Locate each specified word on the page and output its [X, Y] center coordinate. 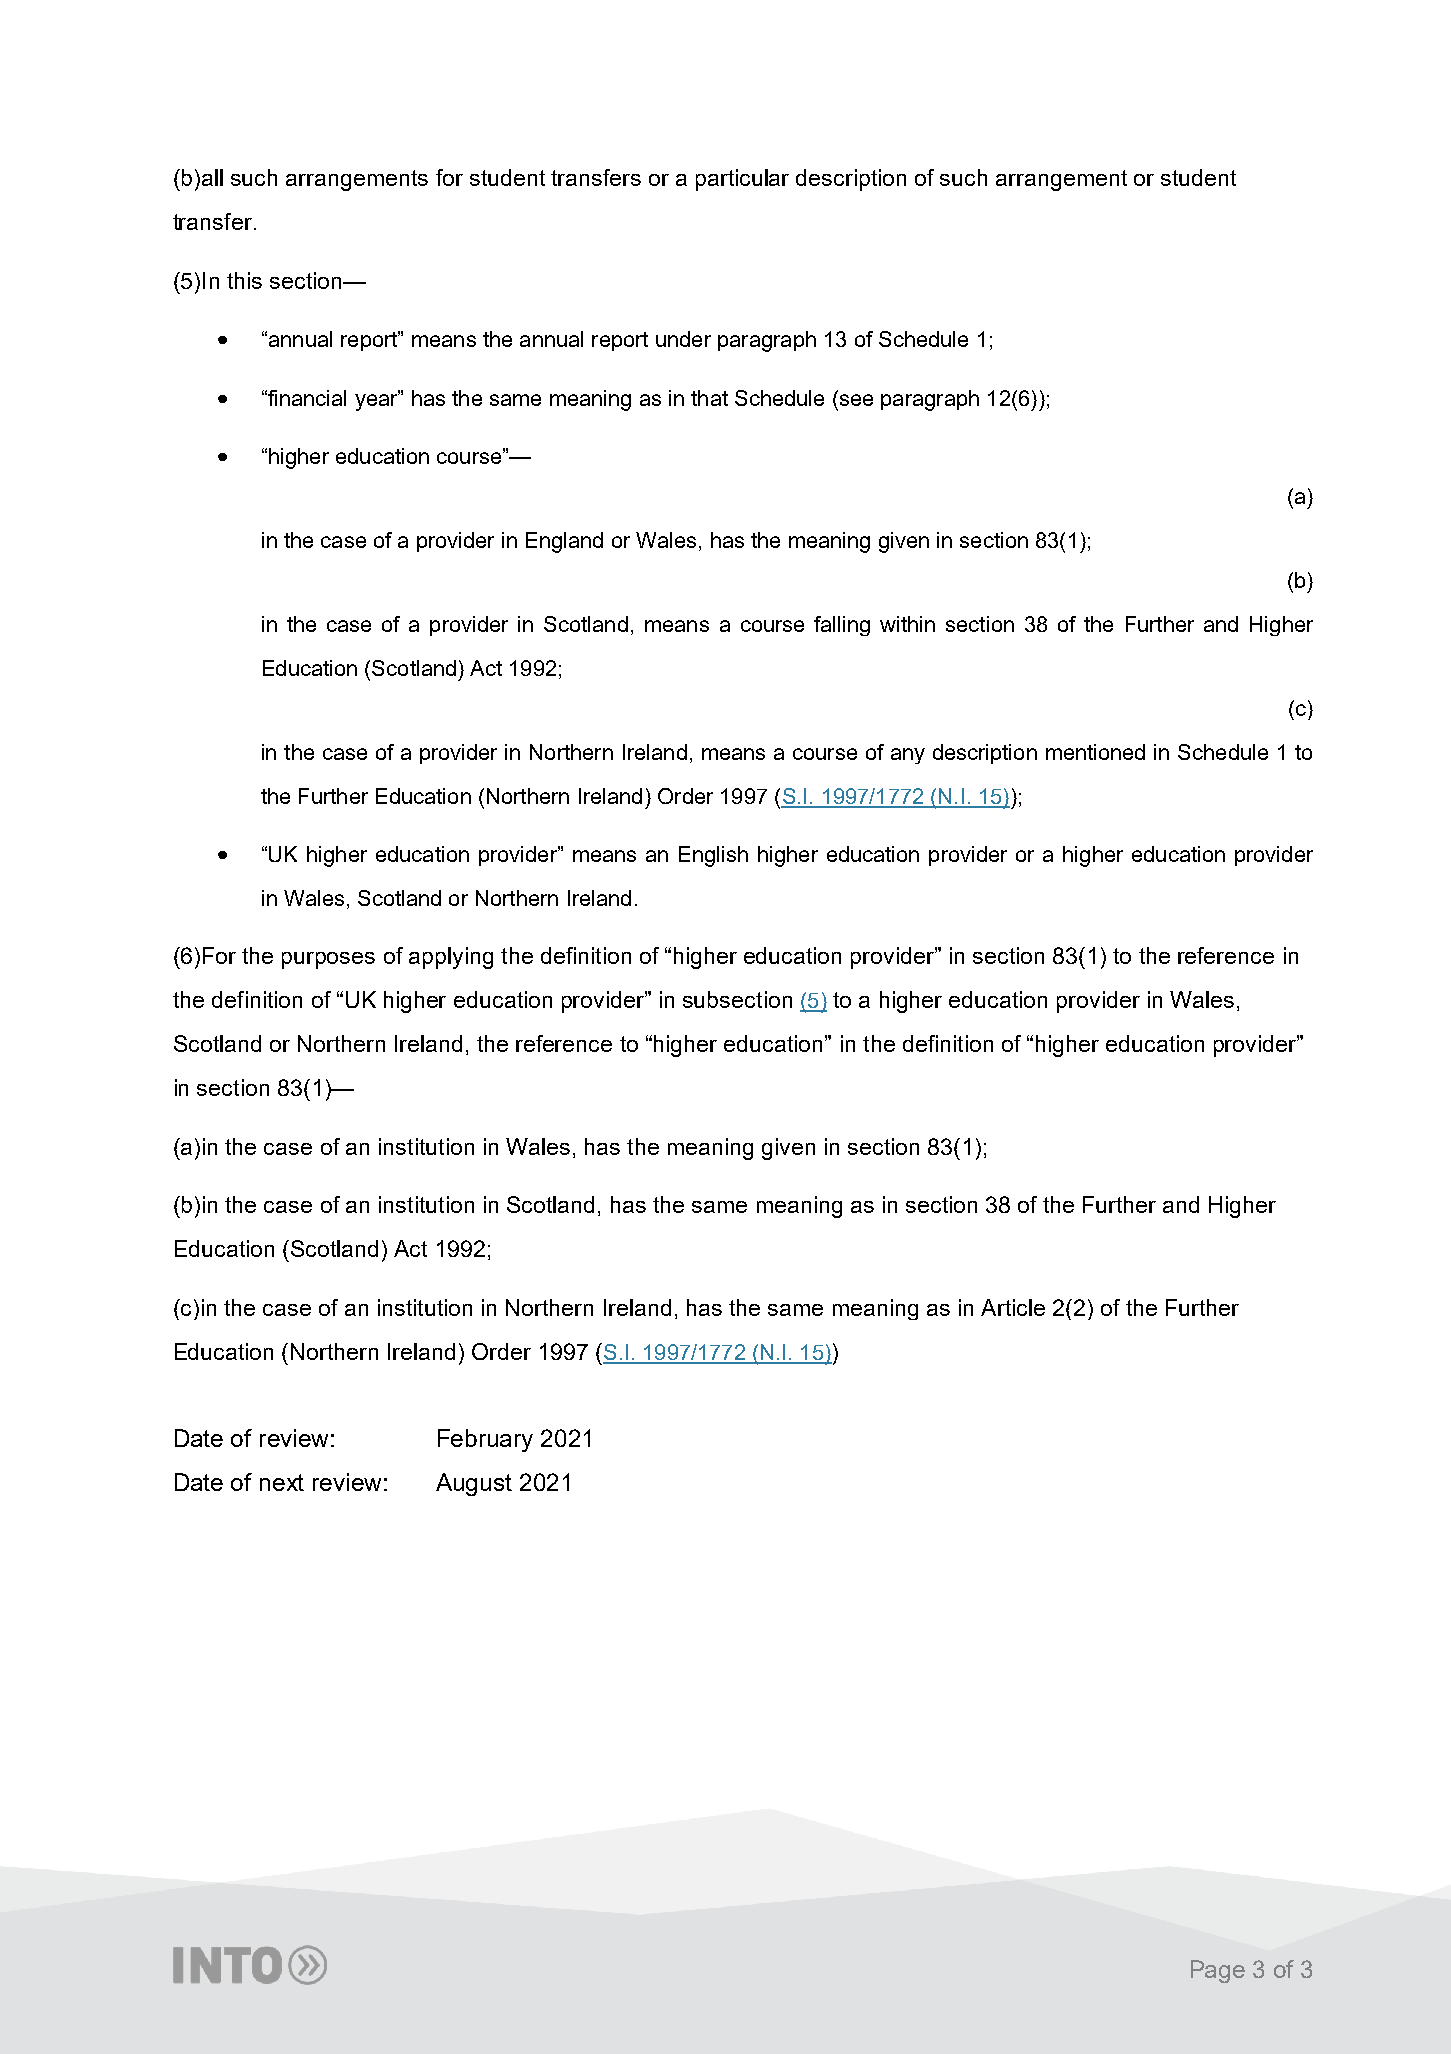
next [282, 1482]
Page [1218, 1971]
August [474, 1484]
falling [842, 626]
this [244, 280]
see [856, 400]
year [377, 401]
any [908, 756]
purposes [328, 960]
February [485, 1440]
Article [1013, 1307]
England [564, 542]
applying [451, 958]
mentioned [1095, 752]
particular [742, 180]
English [713, 856]
